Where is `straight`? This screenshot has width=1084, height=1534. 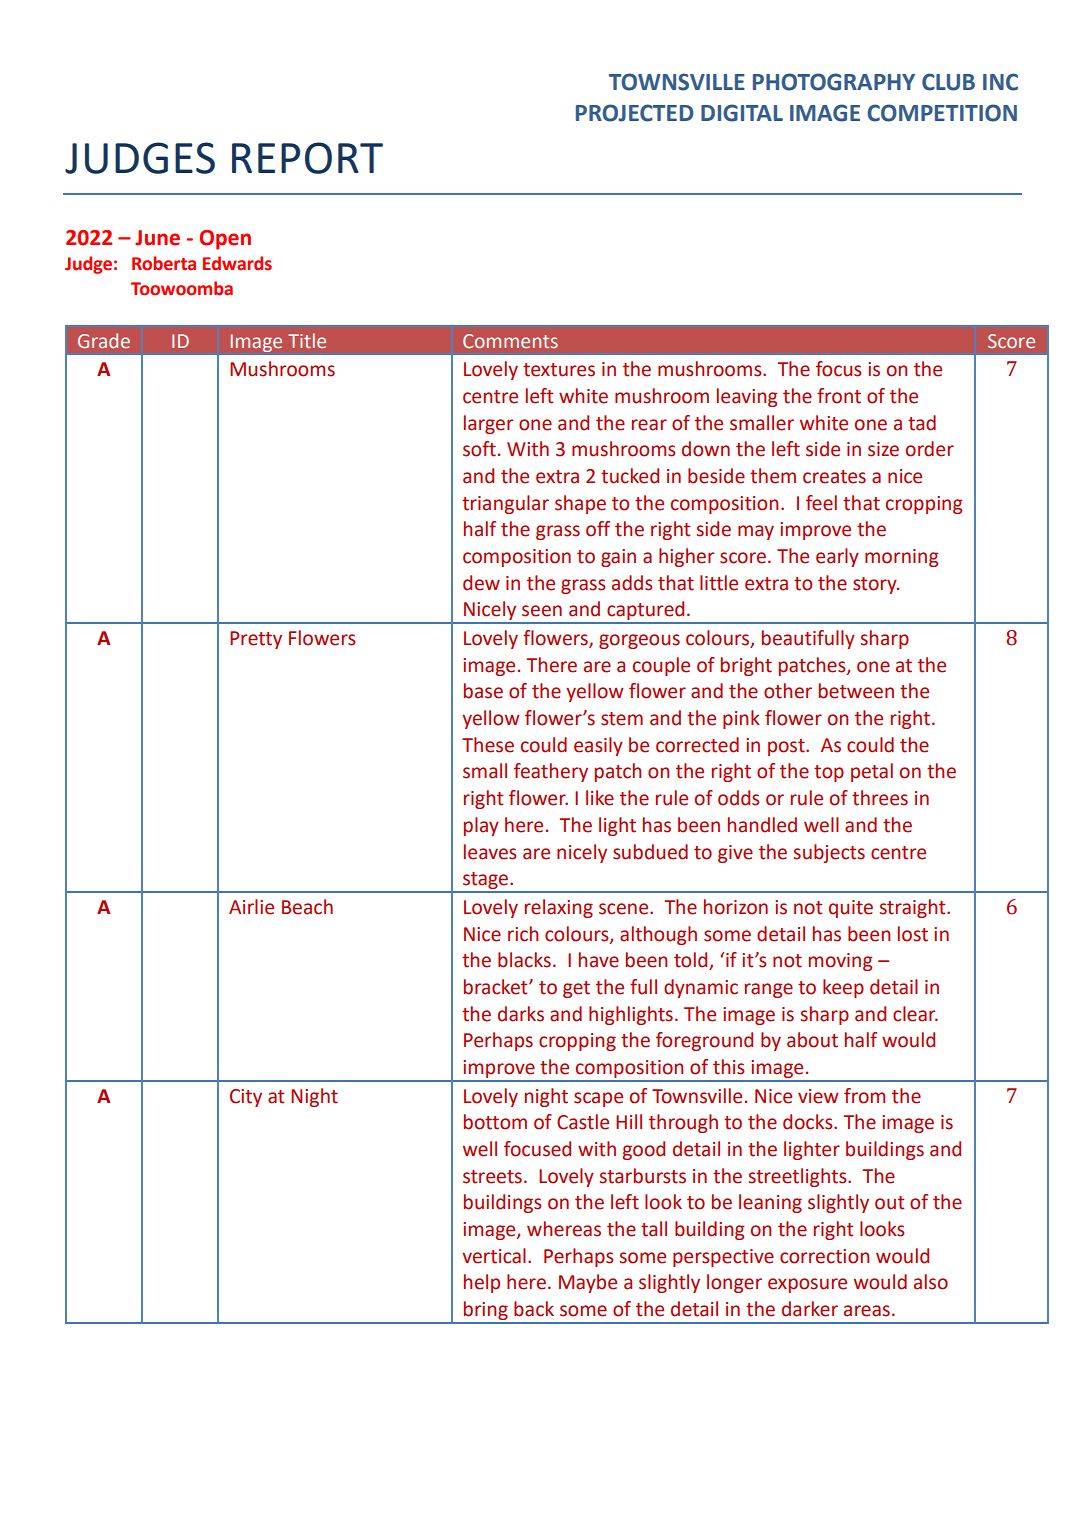 straight is located at coordinates (913, 908).
